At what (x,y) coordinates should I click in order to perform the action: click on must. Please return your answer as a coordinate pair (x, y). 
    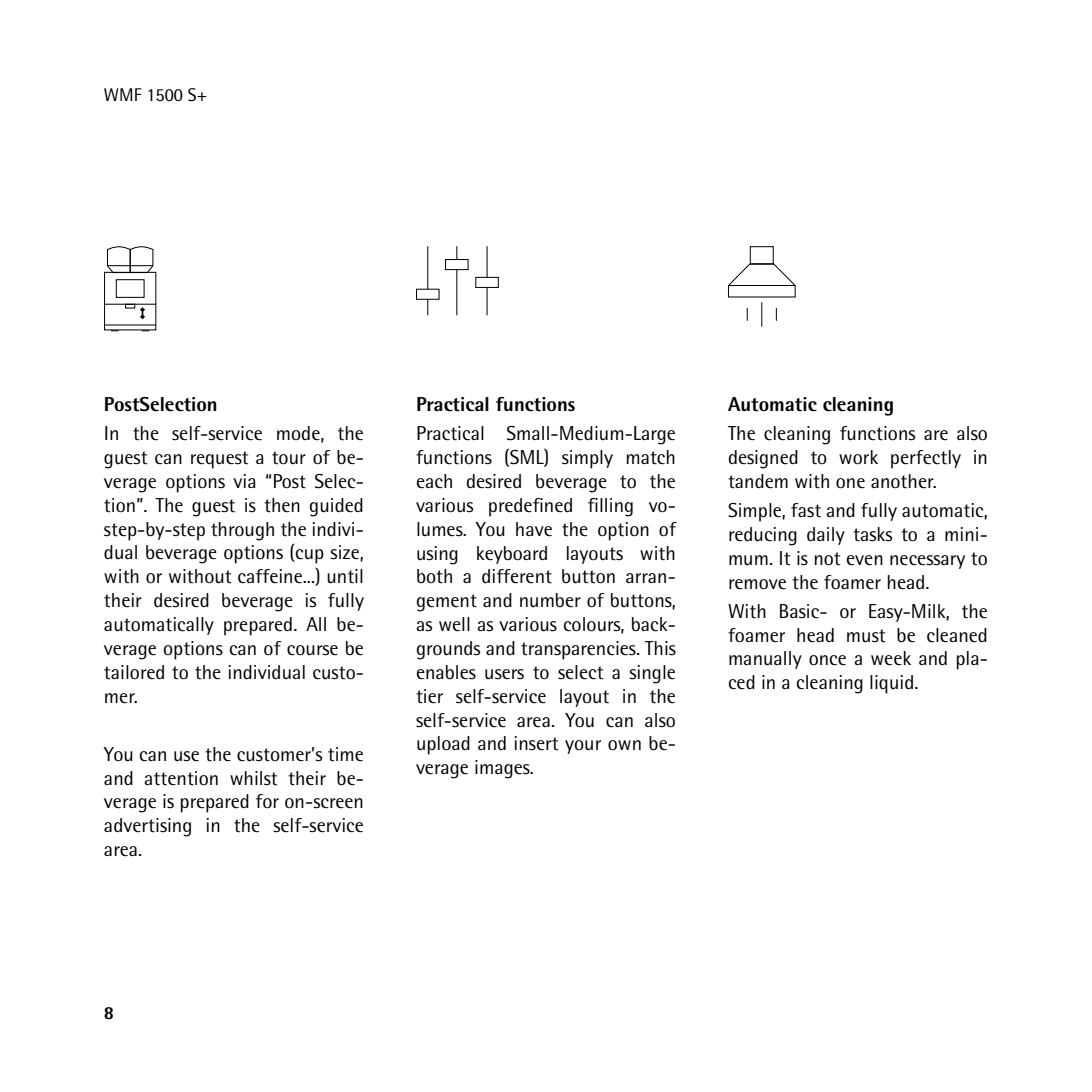
    Looking at the image, I should click on (866, 636).
